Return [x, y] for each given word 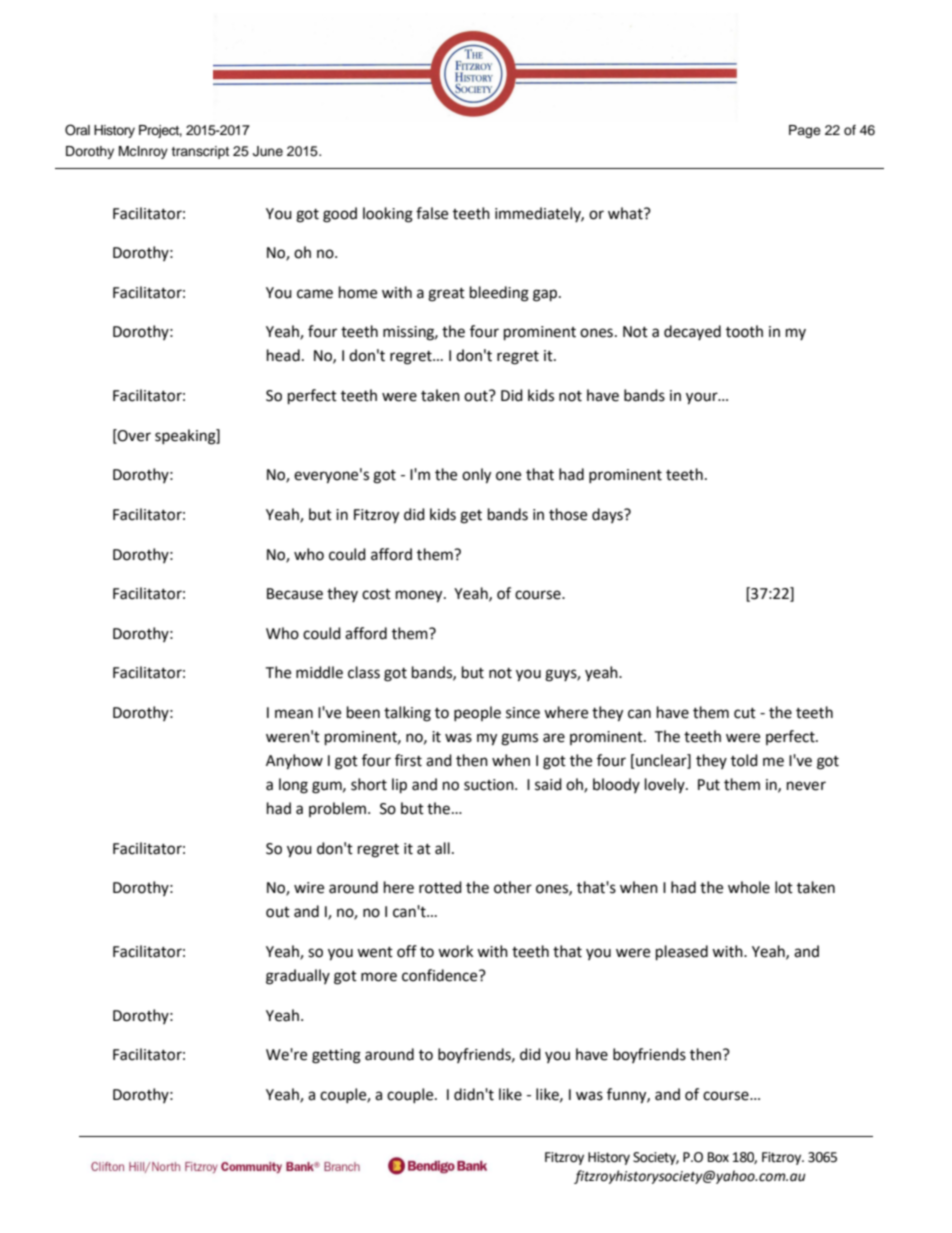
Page [805, 131]
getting [336, 1056]
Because [295, 594]
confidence [441, 975]
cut [745, 713]
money [420, 596]
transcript [200, 152]
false [432, 213]
